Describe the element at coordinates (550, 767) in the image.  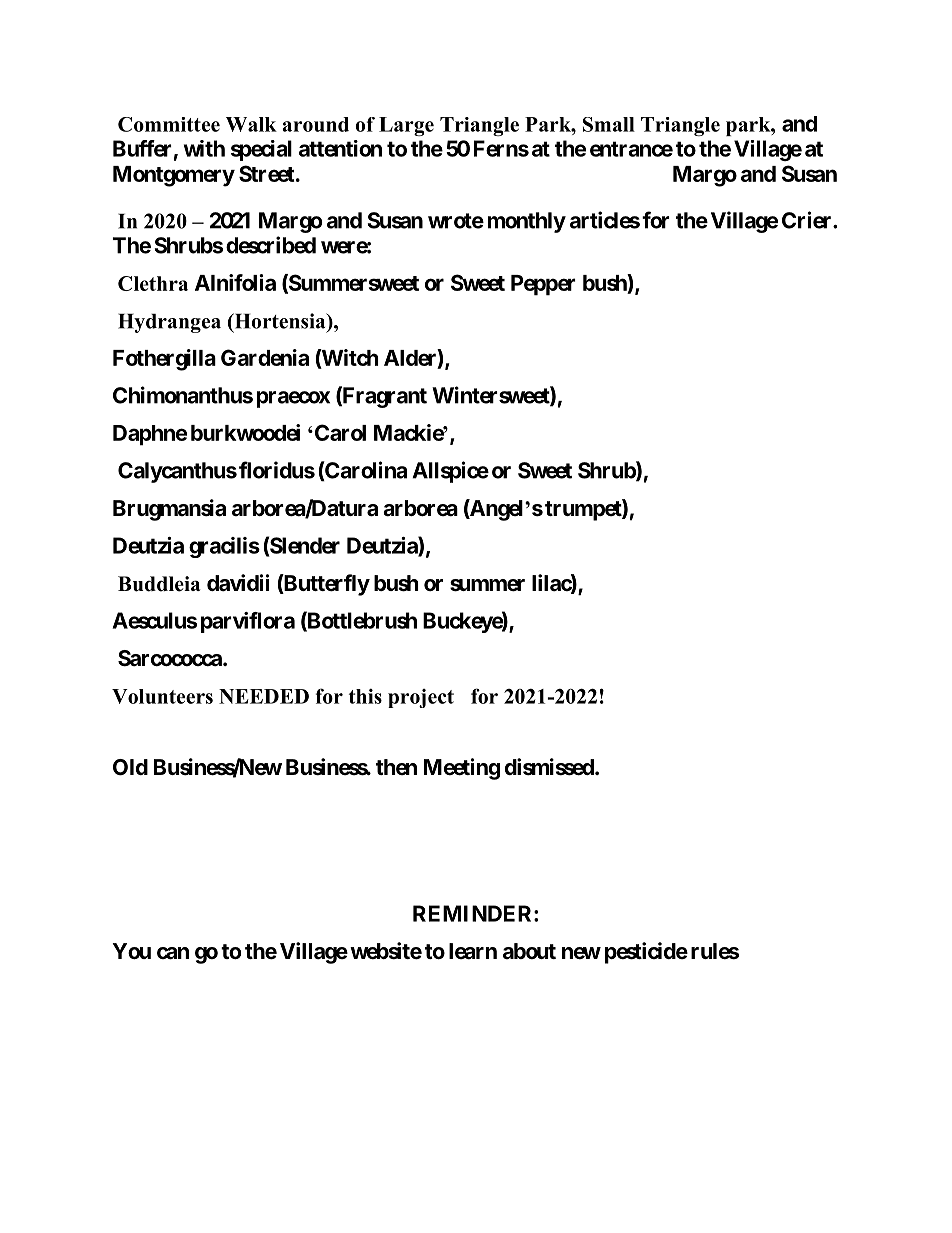
I see `dismissed` at that location.
